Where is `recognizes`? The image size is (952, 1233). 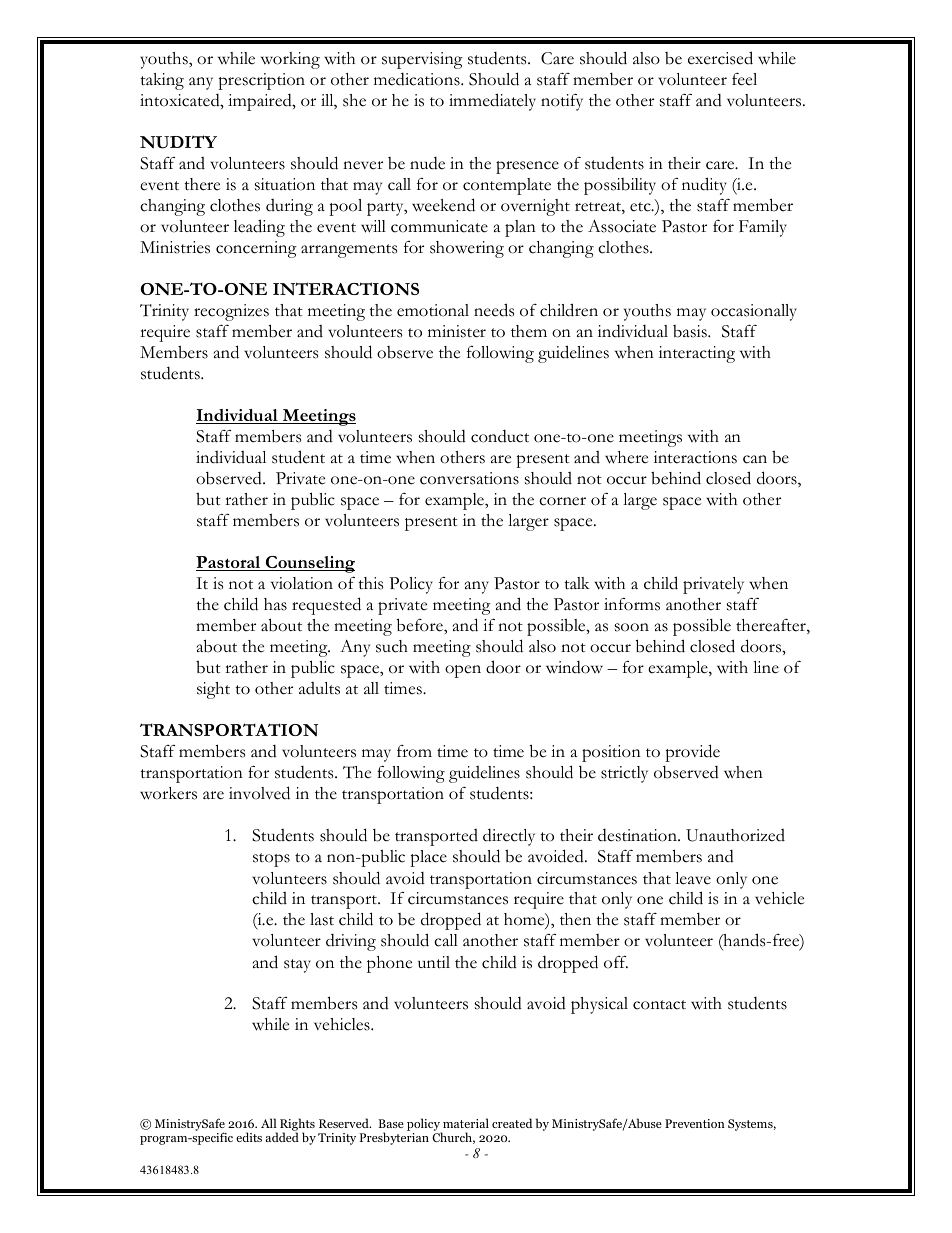 recognizes is located at coordinates (231, 312).
